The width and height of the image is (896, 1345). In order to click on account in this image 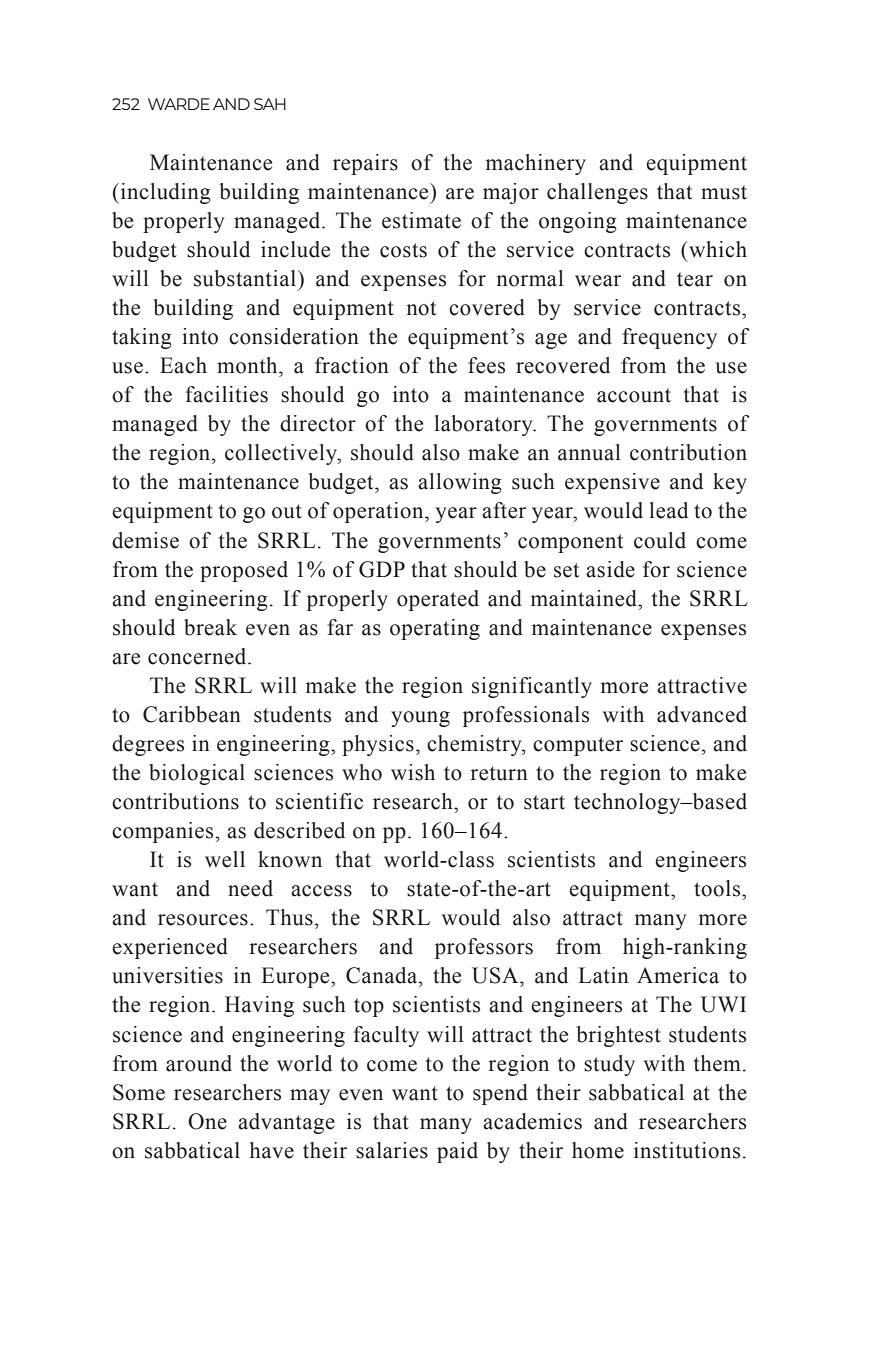, I will do `click(634, 395)`.
